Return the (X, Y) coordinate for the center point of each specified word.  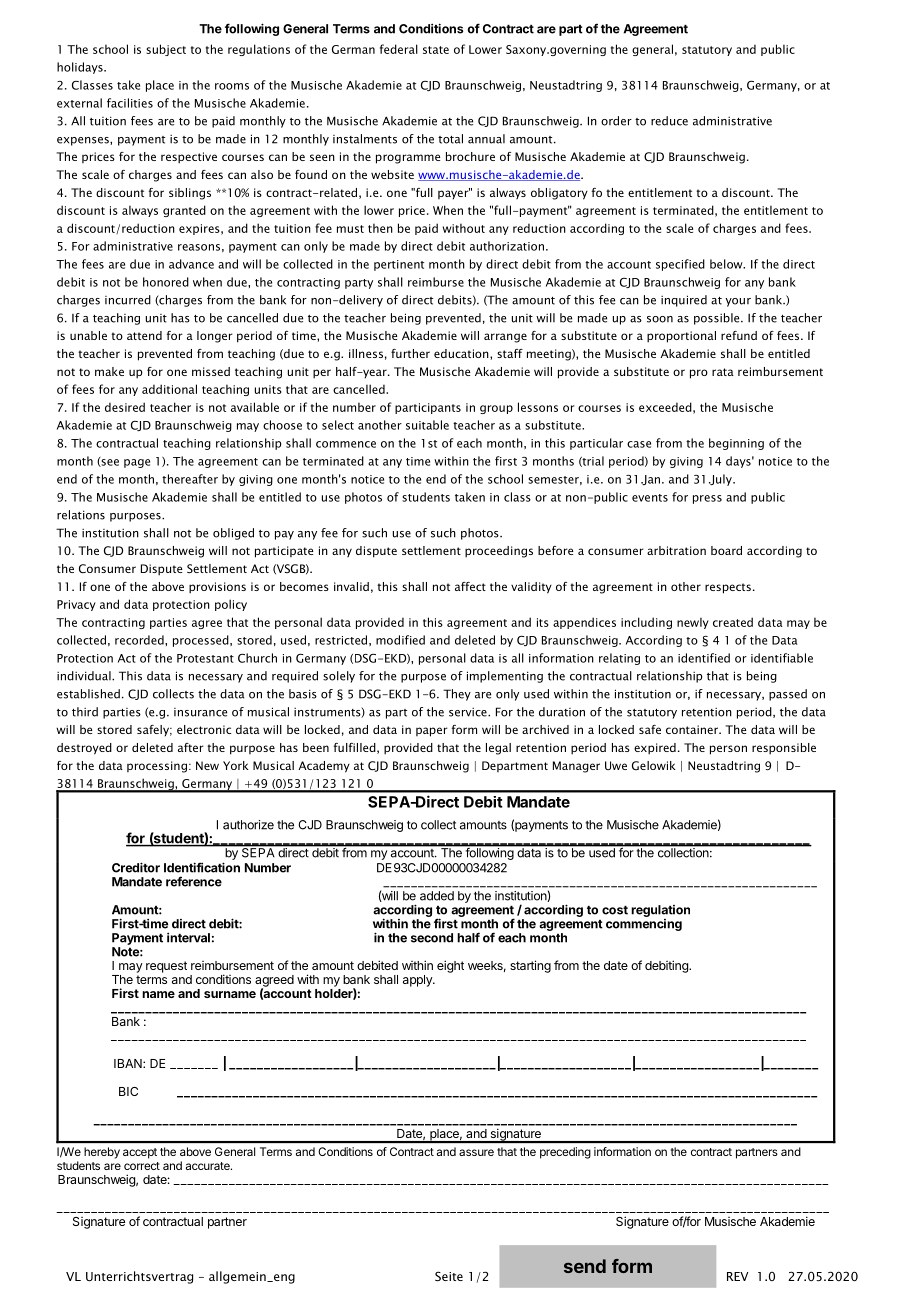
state (436, 50)
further (410, 353)
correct (142, 1166)
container (693, 729)
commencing (644, 925)
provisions (217, 588)
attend (144, 335)
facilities (130, 103)
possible (718, 319)
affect (470, 586)
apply (418, 981)
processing (157, 767)
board (726, 550)
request (166, 967)
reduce (669, 121)
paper (432, 732)
